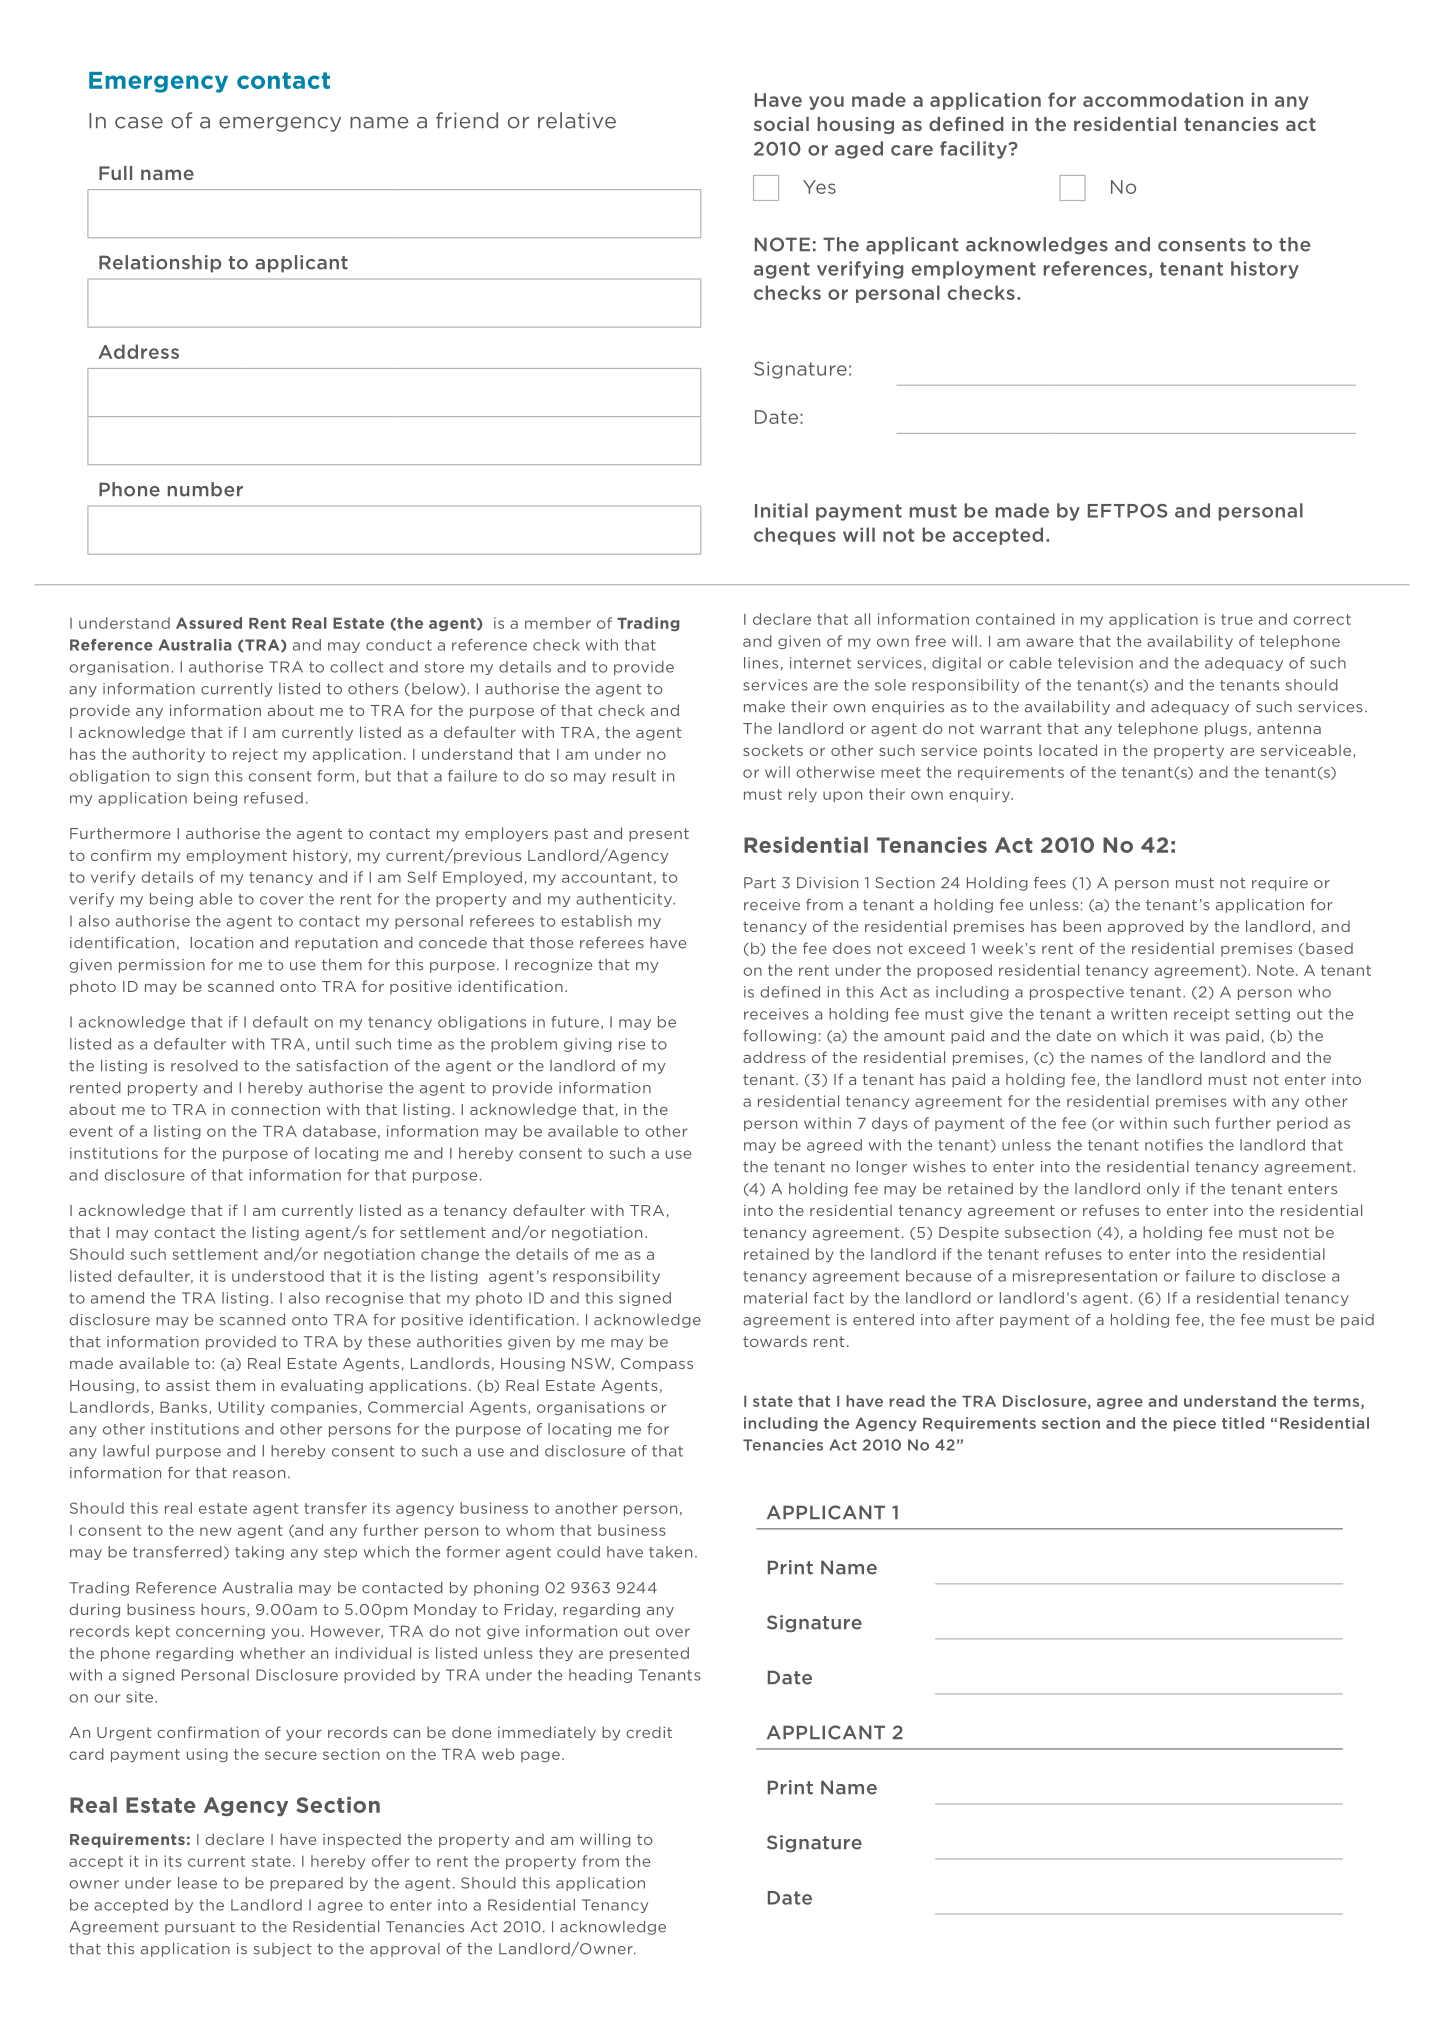 The height and width of the page is (2043, 1444). Describe the element at coordinates (1226, 729) in the page. I see `plugs` at that location.
